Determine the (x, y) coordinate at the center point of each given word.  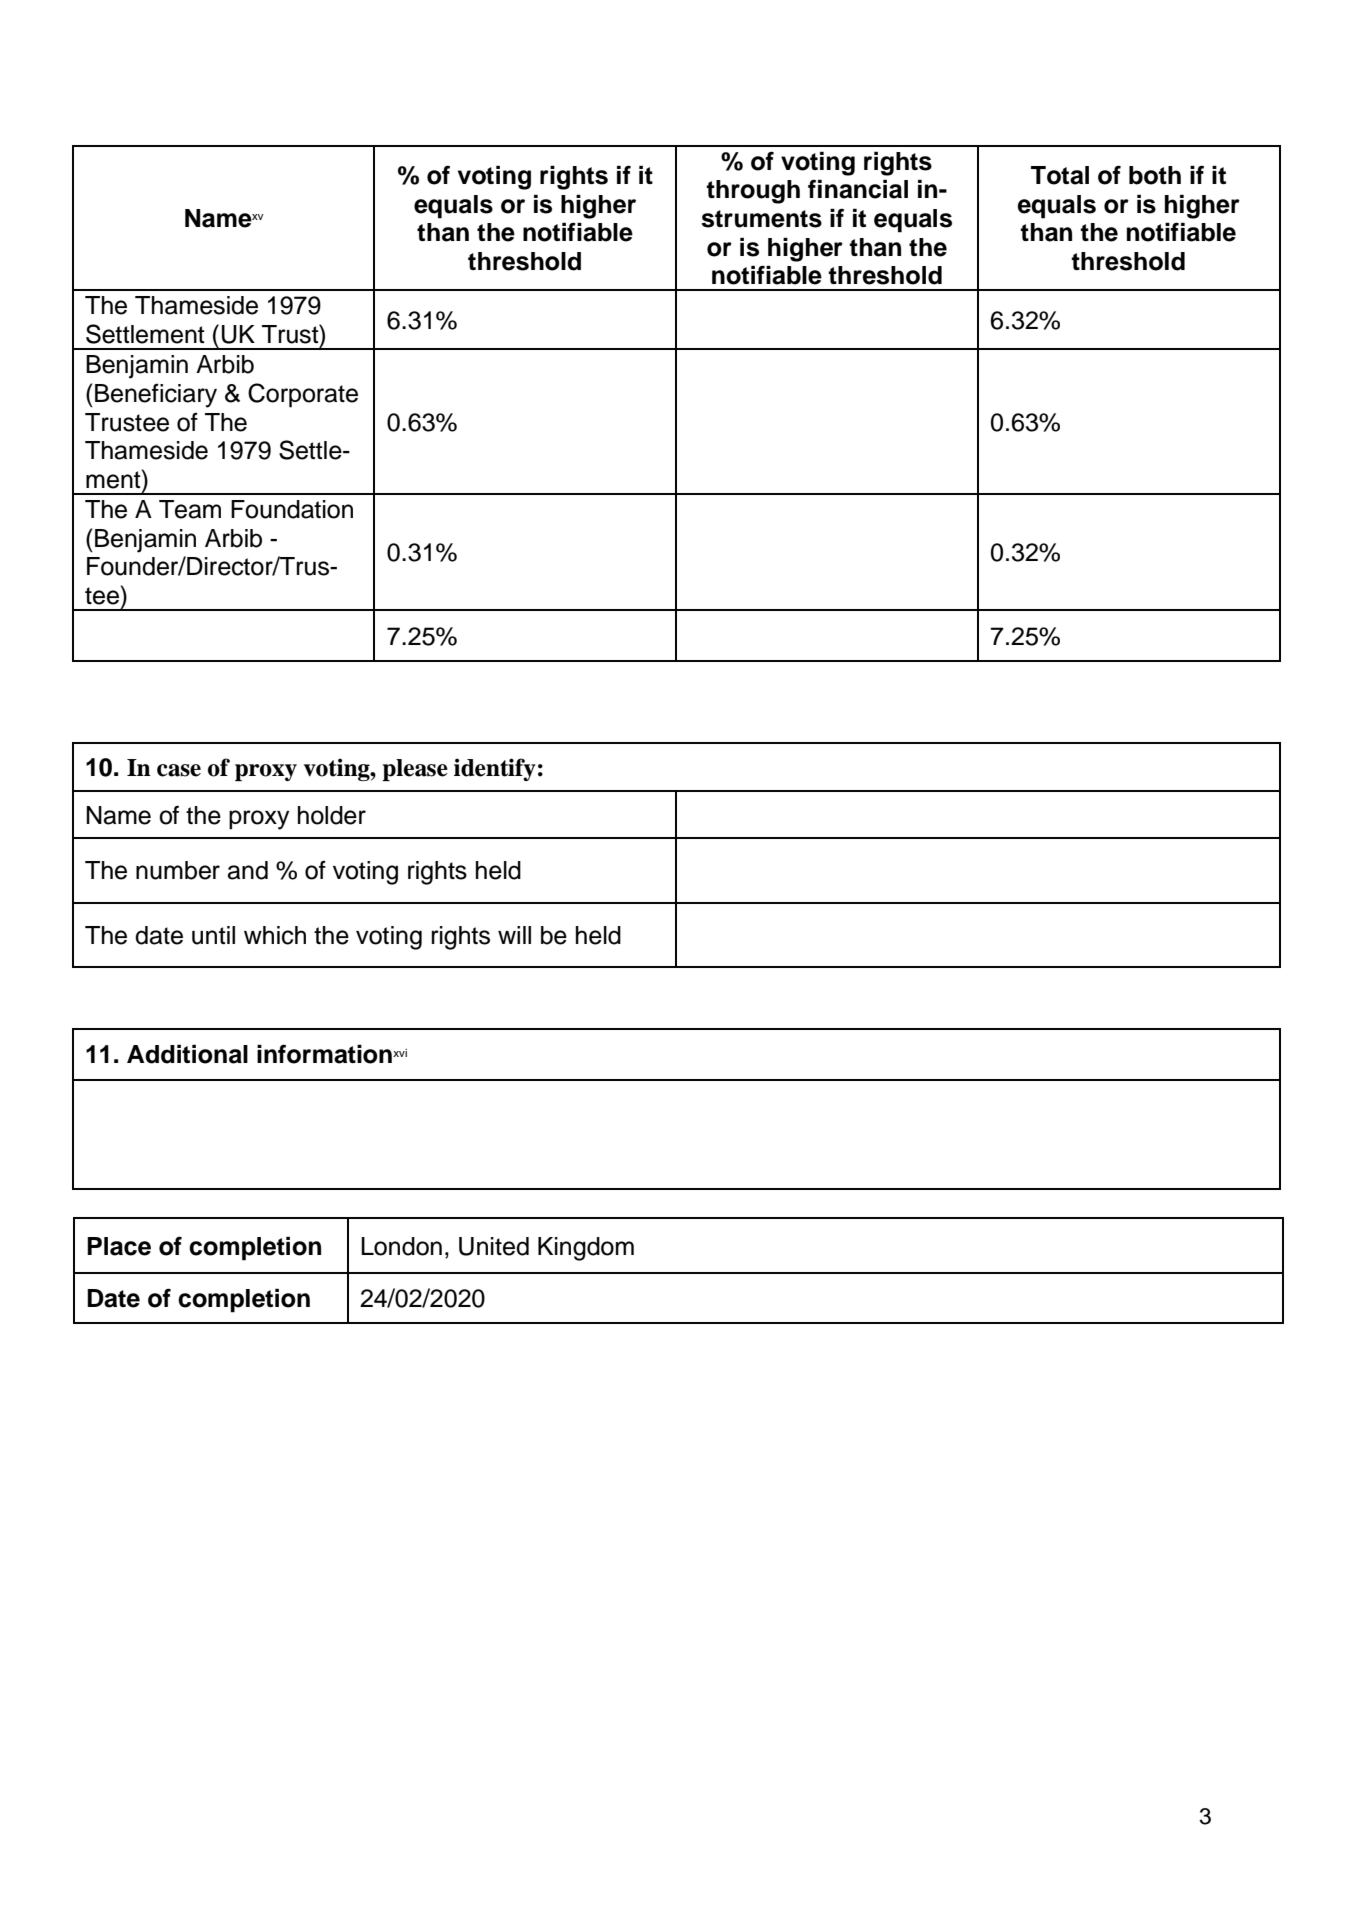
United (494, 1246)
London (401, 1246)
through (753, 192)
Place (119, 1246)
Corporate (303, 395)
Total (1060, 175)
